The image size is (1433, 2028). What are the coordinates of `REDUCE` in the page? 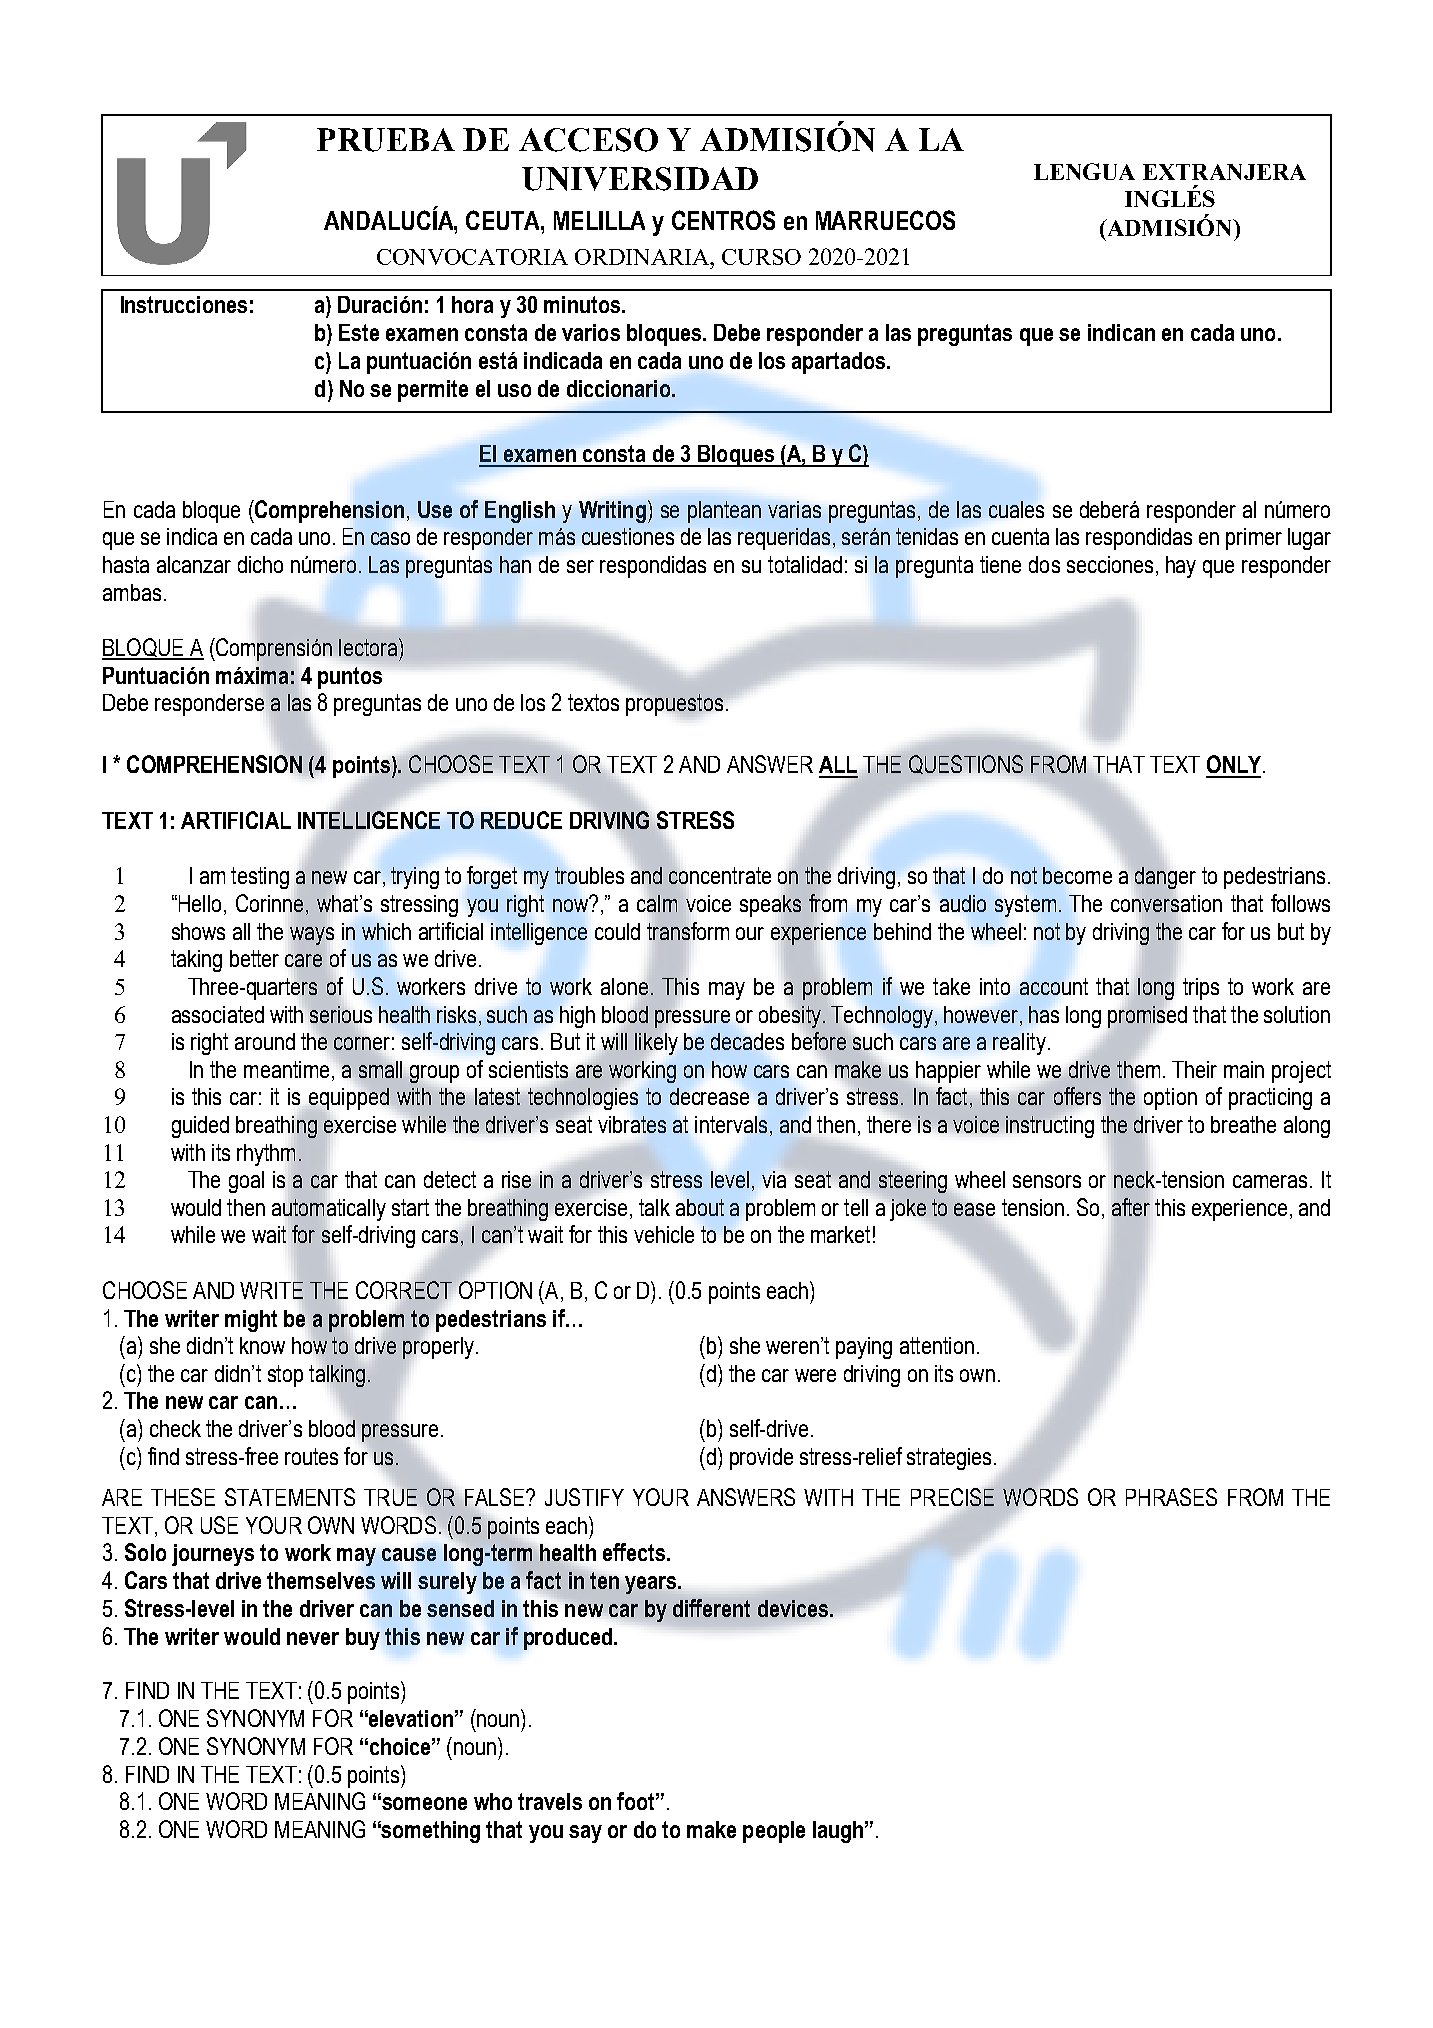 It's located at (521, 820).
